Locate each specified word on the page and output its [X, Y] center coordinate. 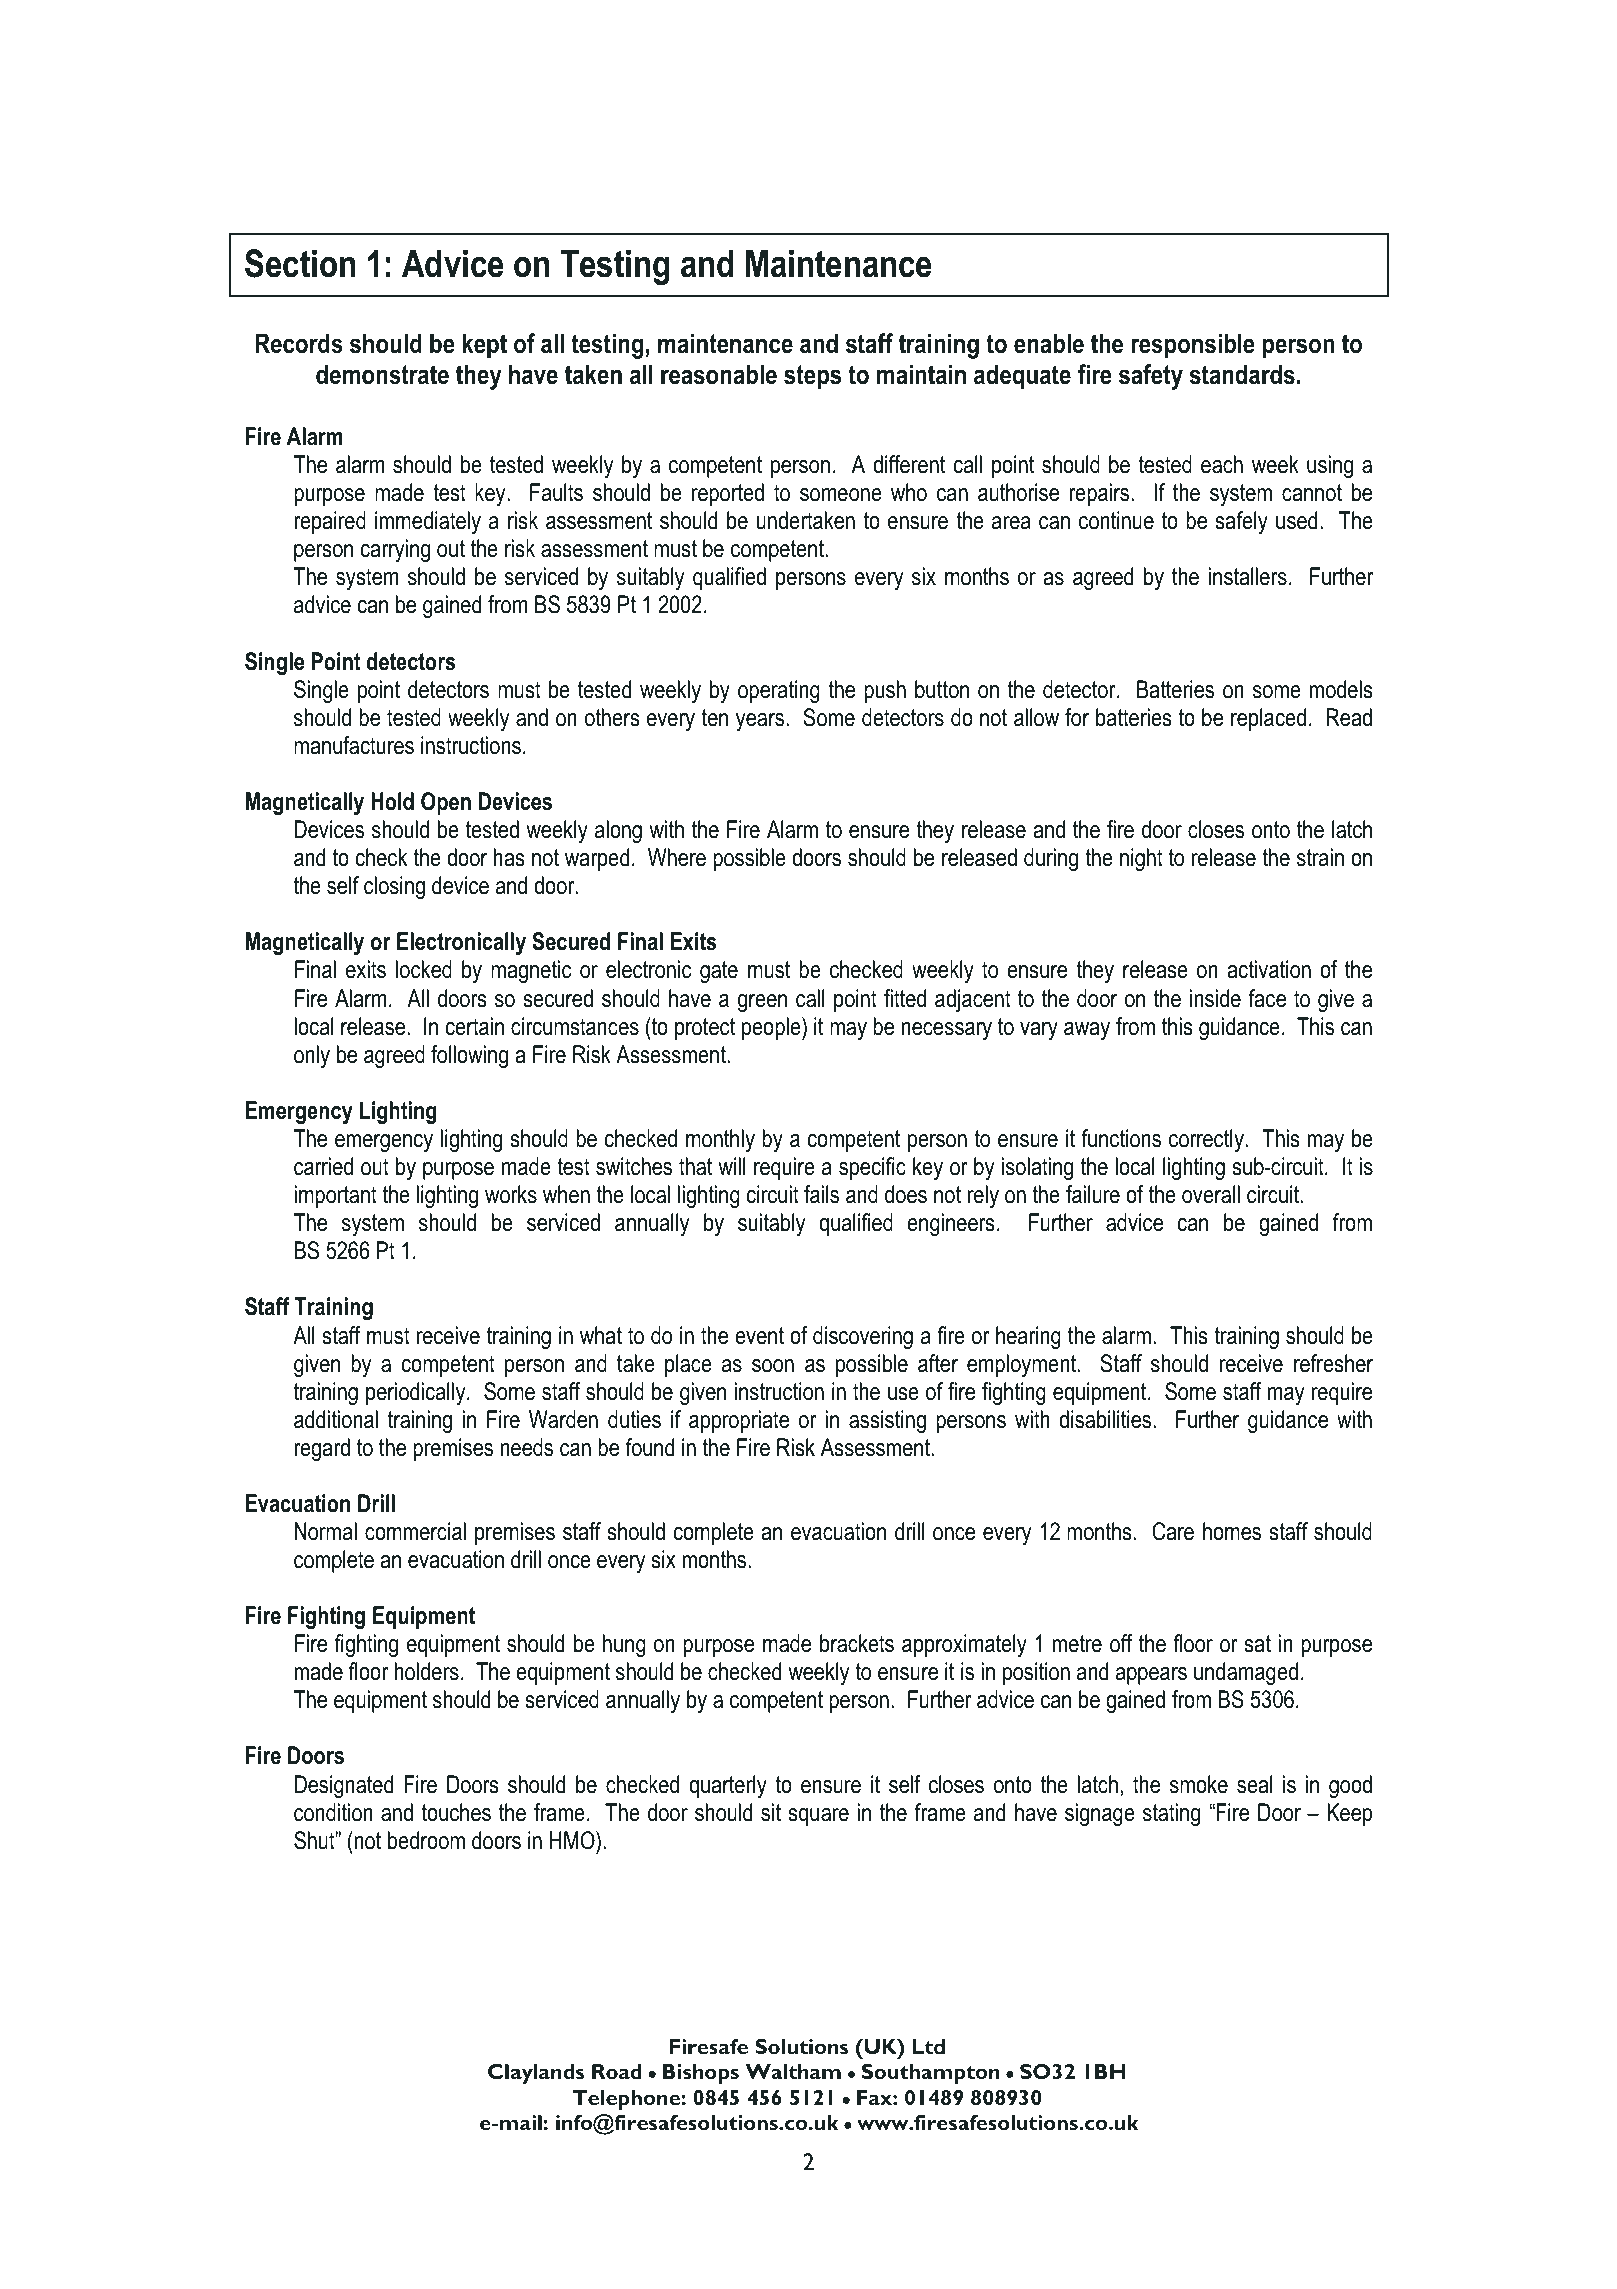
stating [1171, 1814]
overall [1211, 1194]
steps [812, 377]
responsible [1193, 346]
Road [617, 2071]
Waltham [793, 2071]
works [511, 1194]
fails [821, 1194]
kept [484, 346]
